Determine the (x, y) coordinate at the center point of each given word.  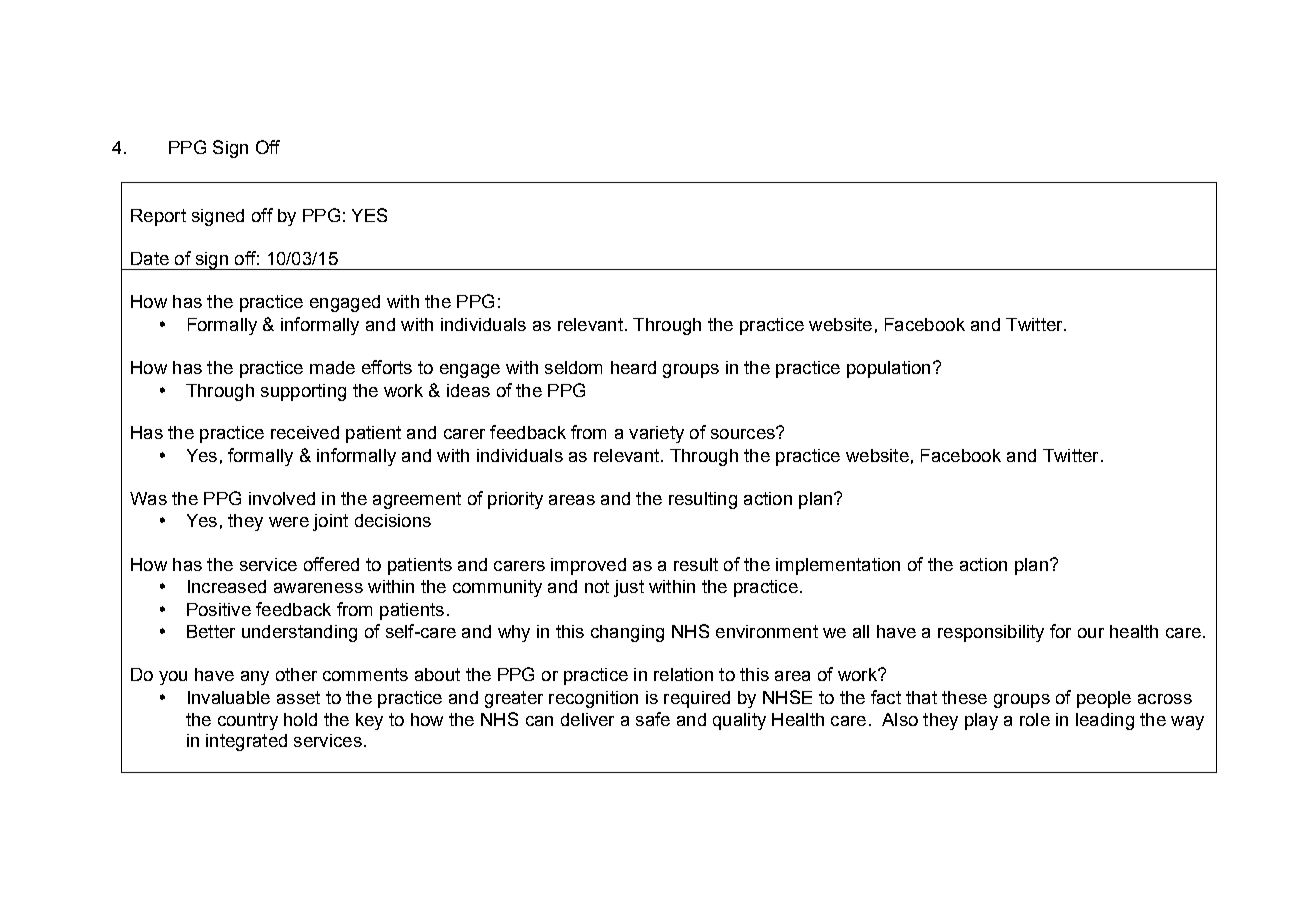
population (888, 369)
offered (331, 564)
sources (744, 433)
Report (158, 217)
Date (150, 258)
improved (588, 566)
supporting (303, 392)
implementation (838, 566)
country (248, 721)
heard (633, 367)
